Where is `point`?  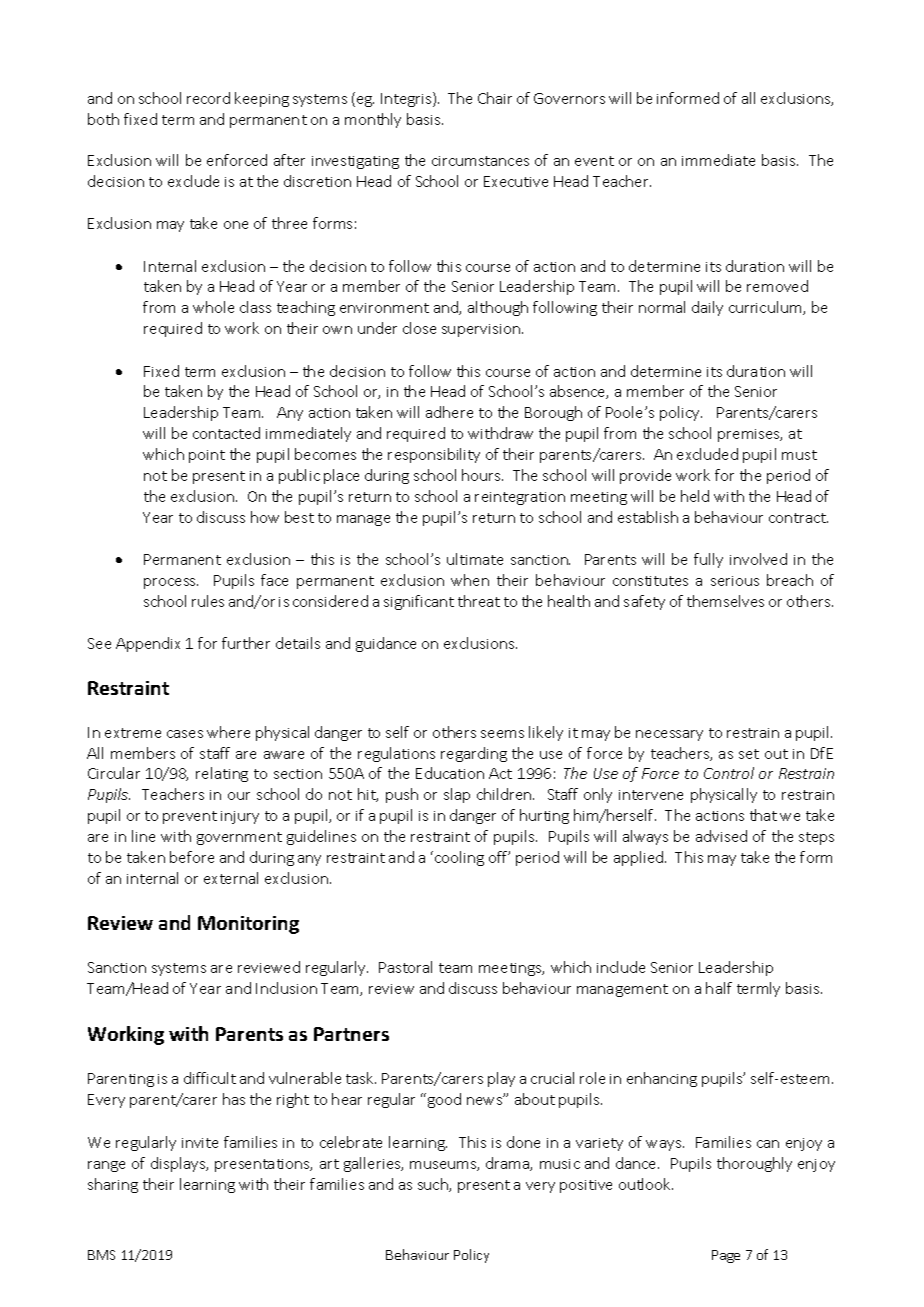
point is located at coordinates (207, 456).
